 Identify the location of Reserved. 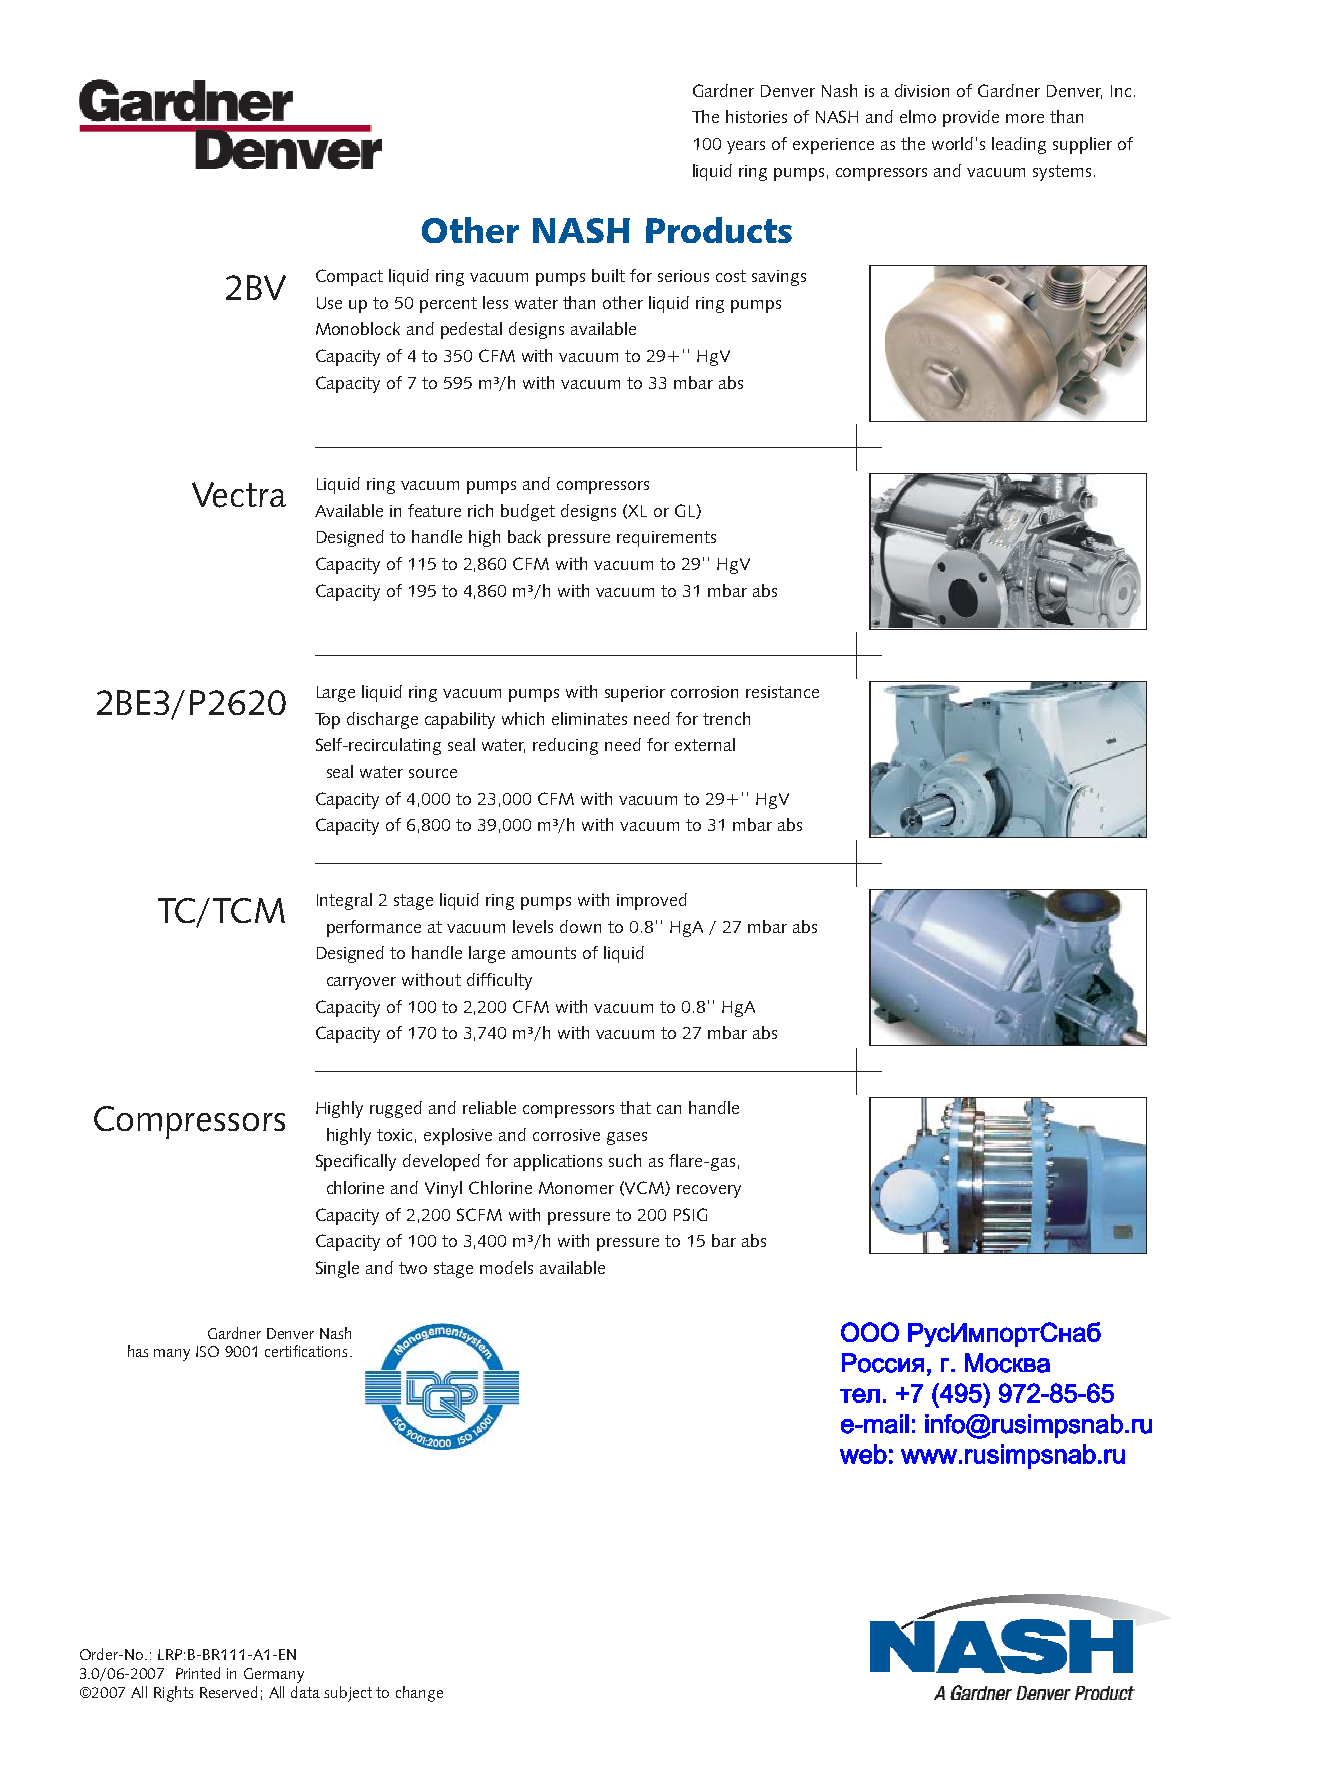
(228, 1692).
